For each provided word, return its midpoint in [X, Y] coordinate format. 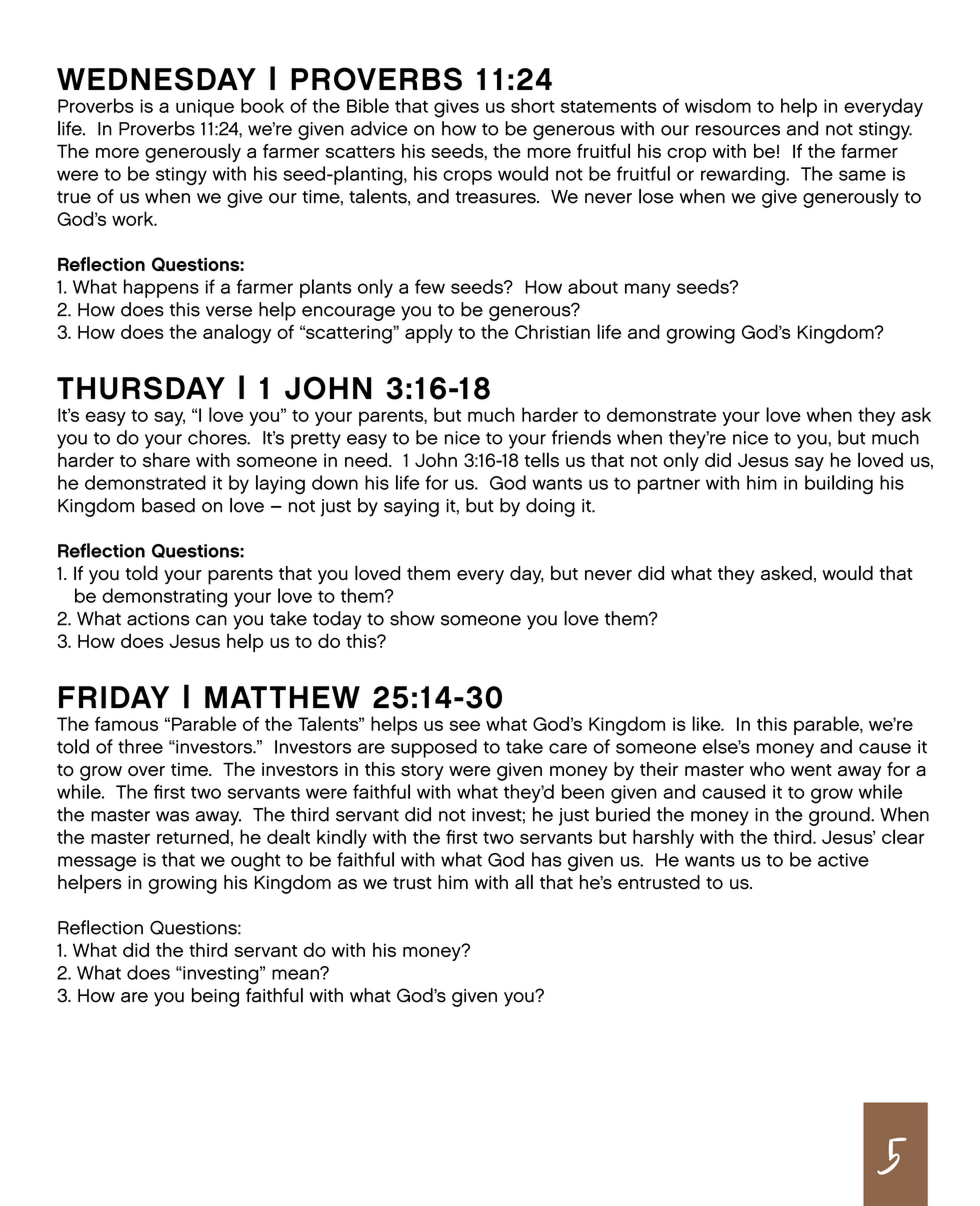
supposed [434, 748]
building [839, 485]
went [811, 770]
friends [581, 437]
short [533, 105]
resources [738, 130]
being [215, 997]
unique [205, 108]
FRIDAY [114, 697]
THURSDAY [141, 388]
